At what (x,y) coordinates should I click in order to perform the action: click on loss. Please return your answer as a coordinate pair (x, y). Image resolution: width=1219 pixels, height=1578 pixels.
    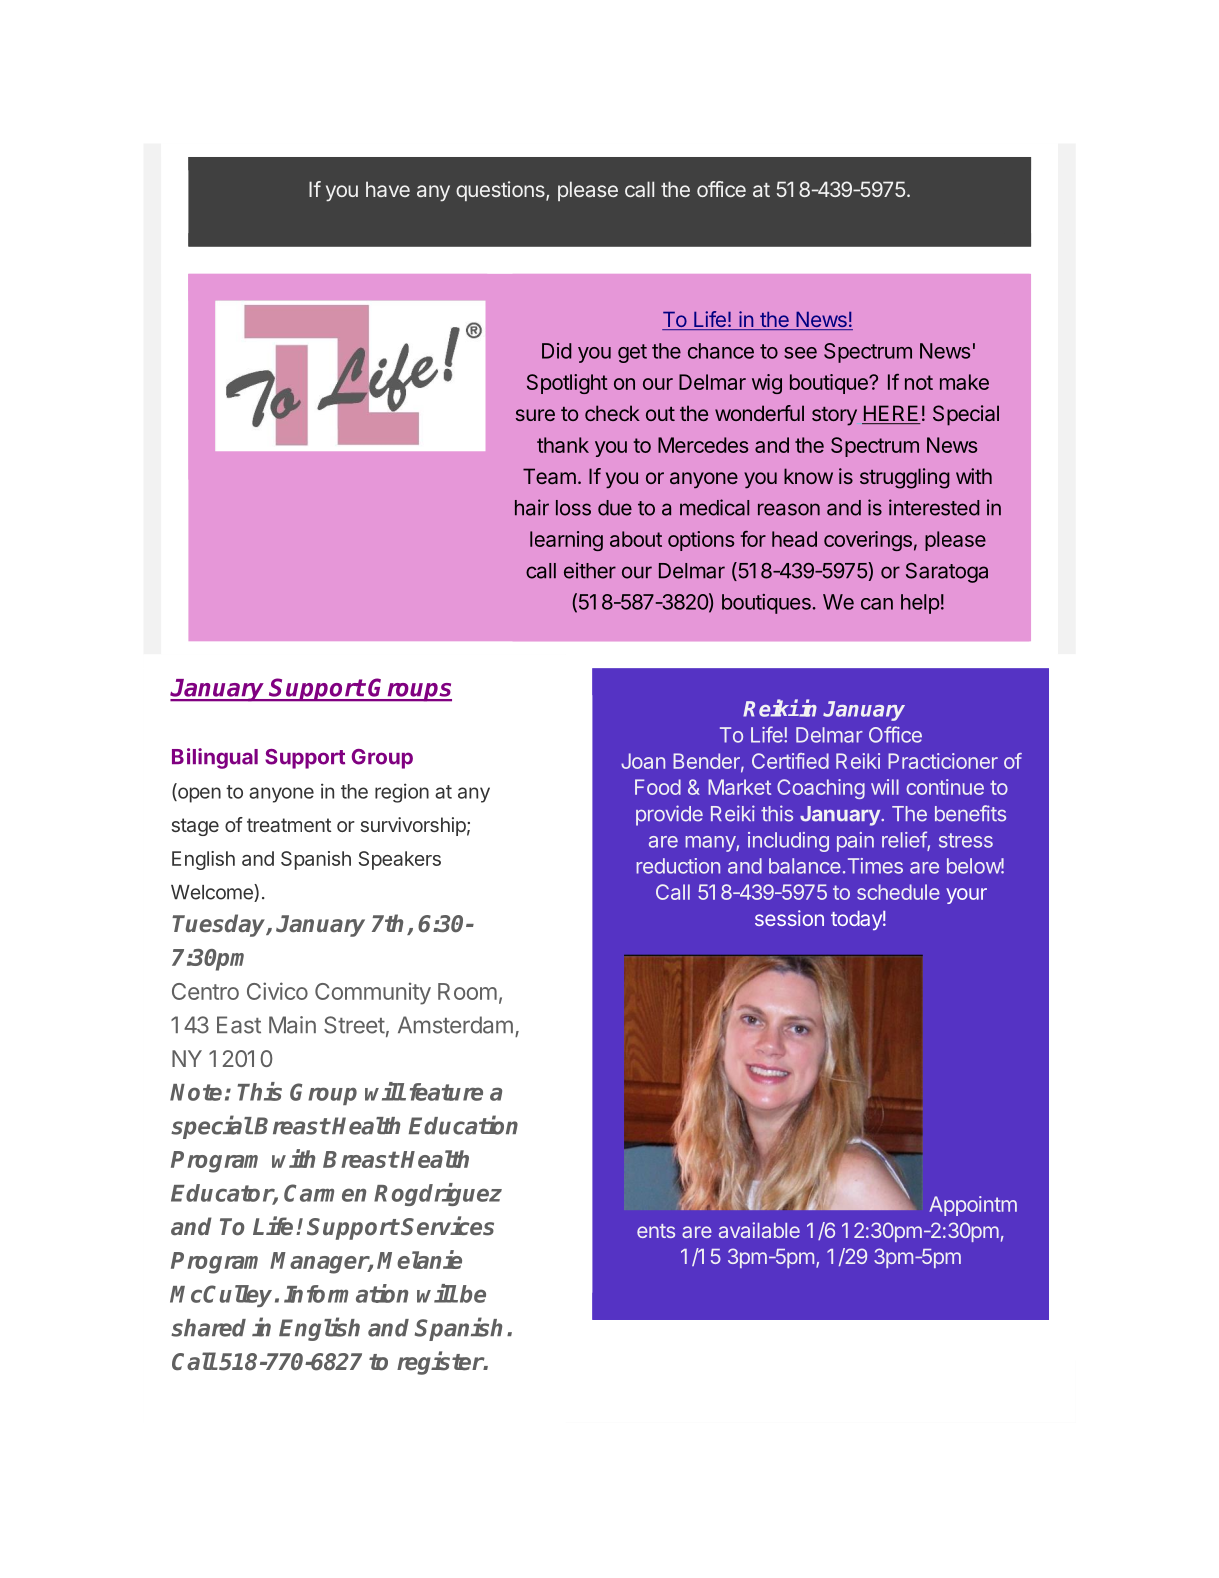
    Looking at the image, I should click on (573, 508).
